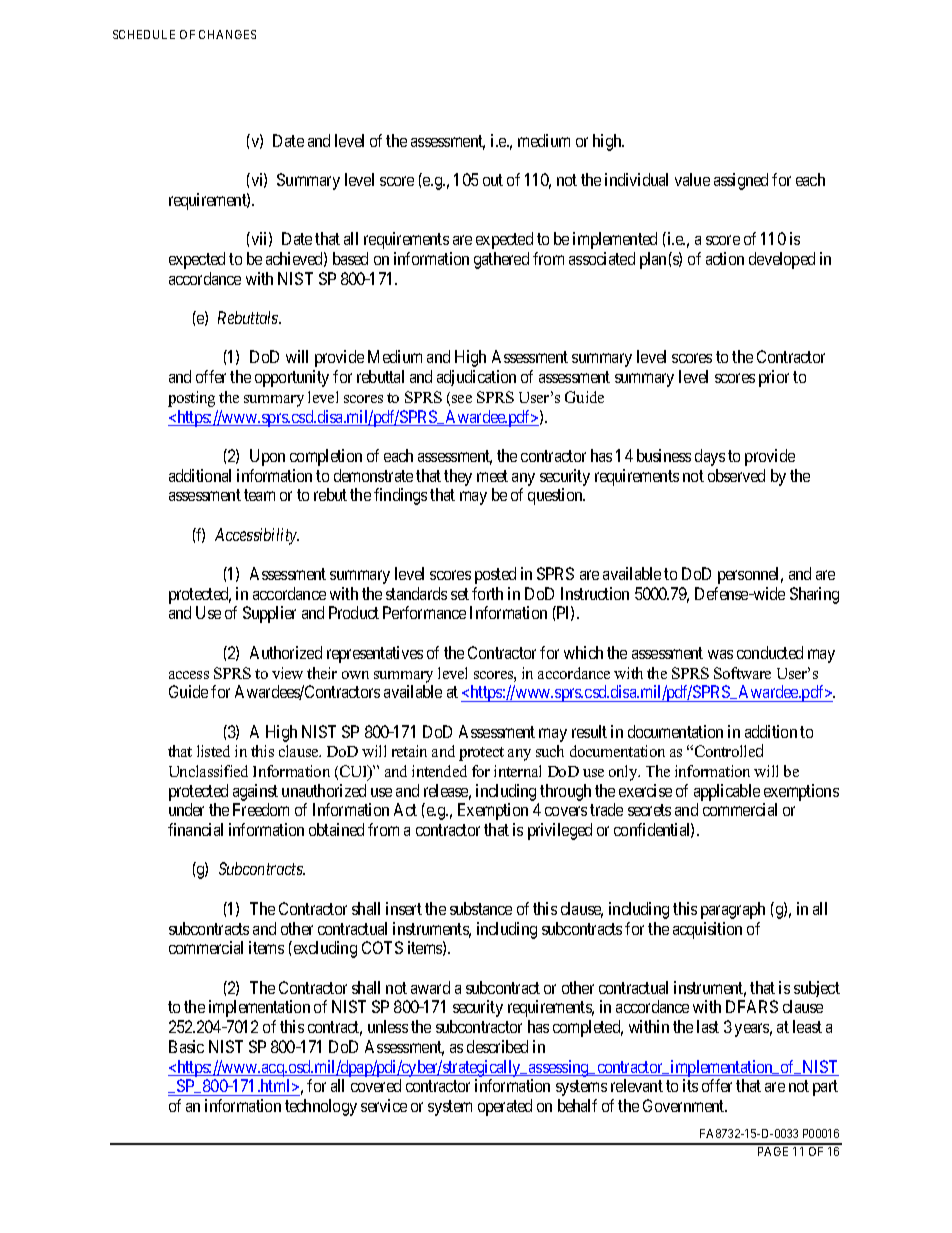  I want to click on personnel, so click(750, 575).
